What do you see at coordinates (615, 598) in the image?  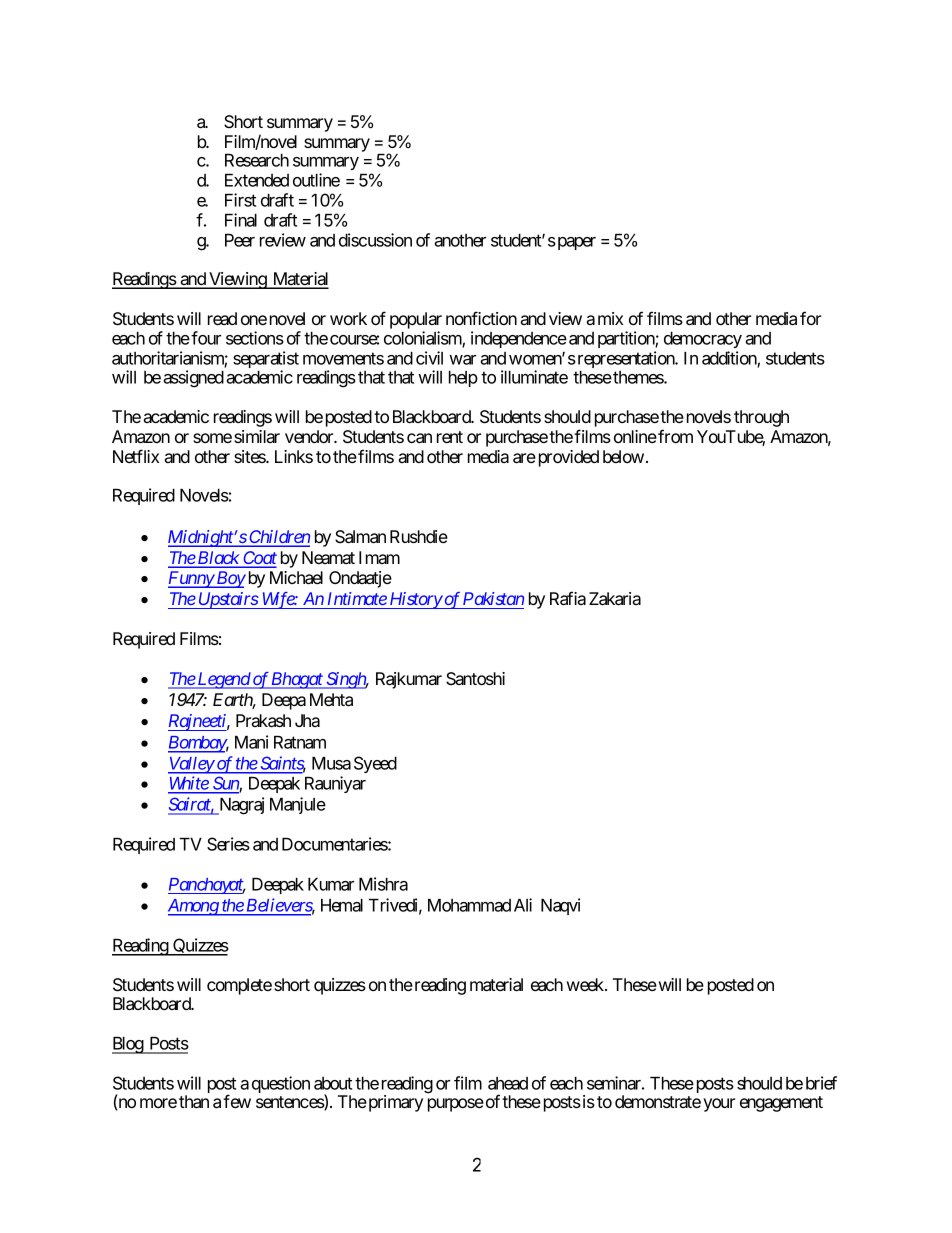 I see `Zakaria` at bounding box center [615, 598].
